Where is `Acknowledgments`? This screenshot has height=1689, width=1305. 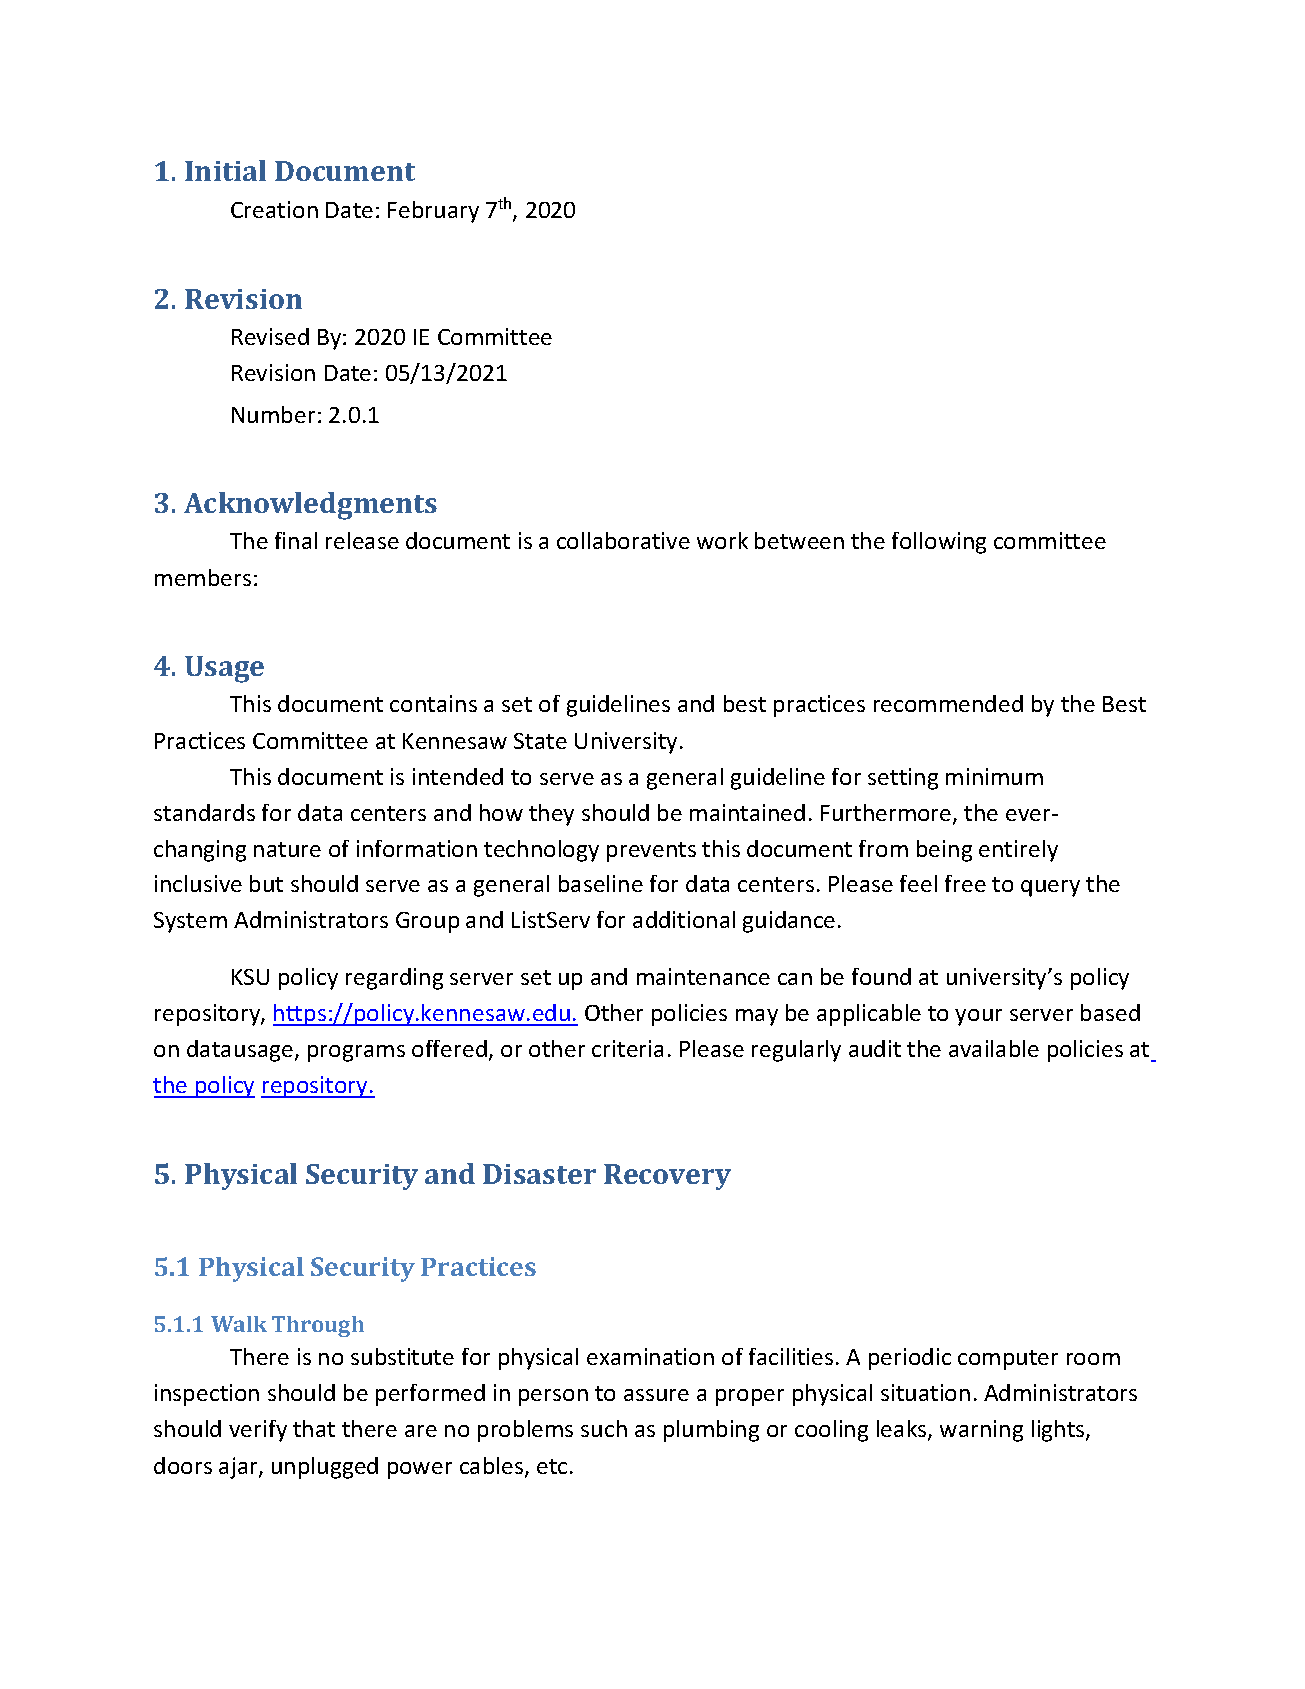
Acknowledgments is located at coordinates (310, 506).
